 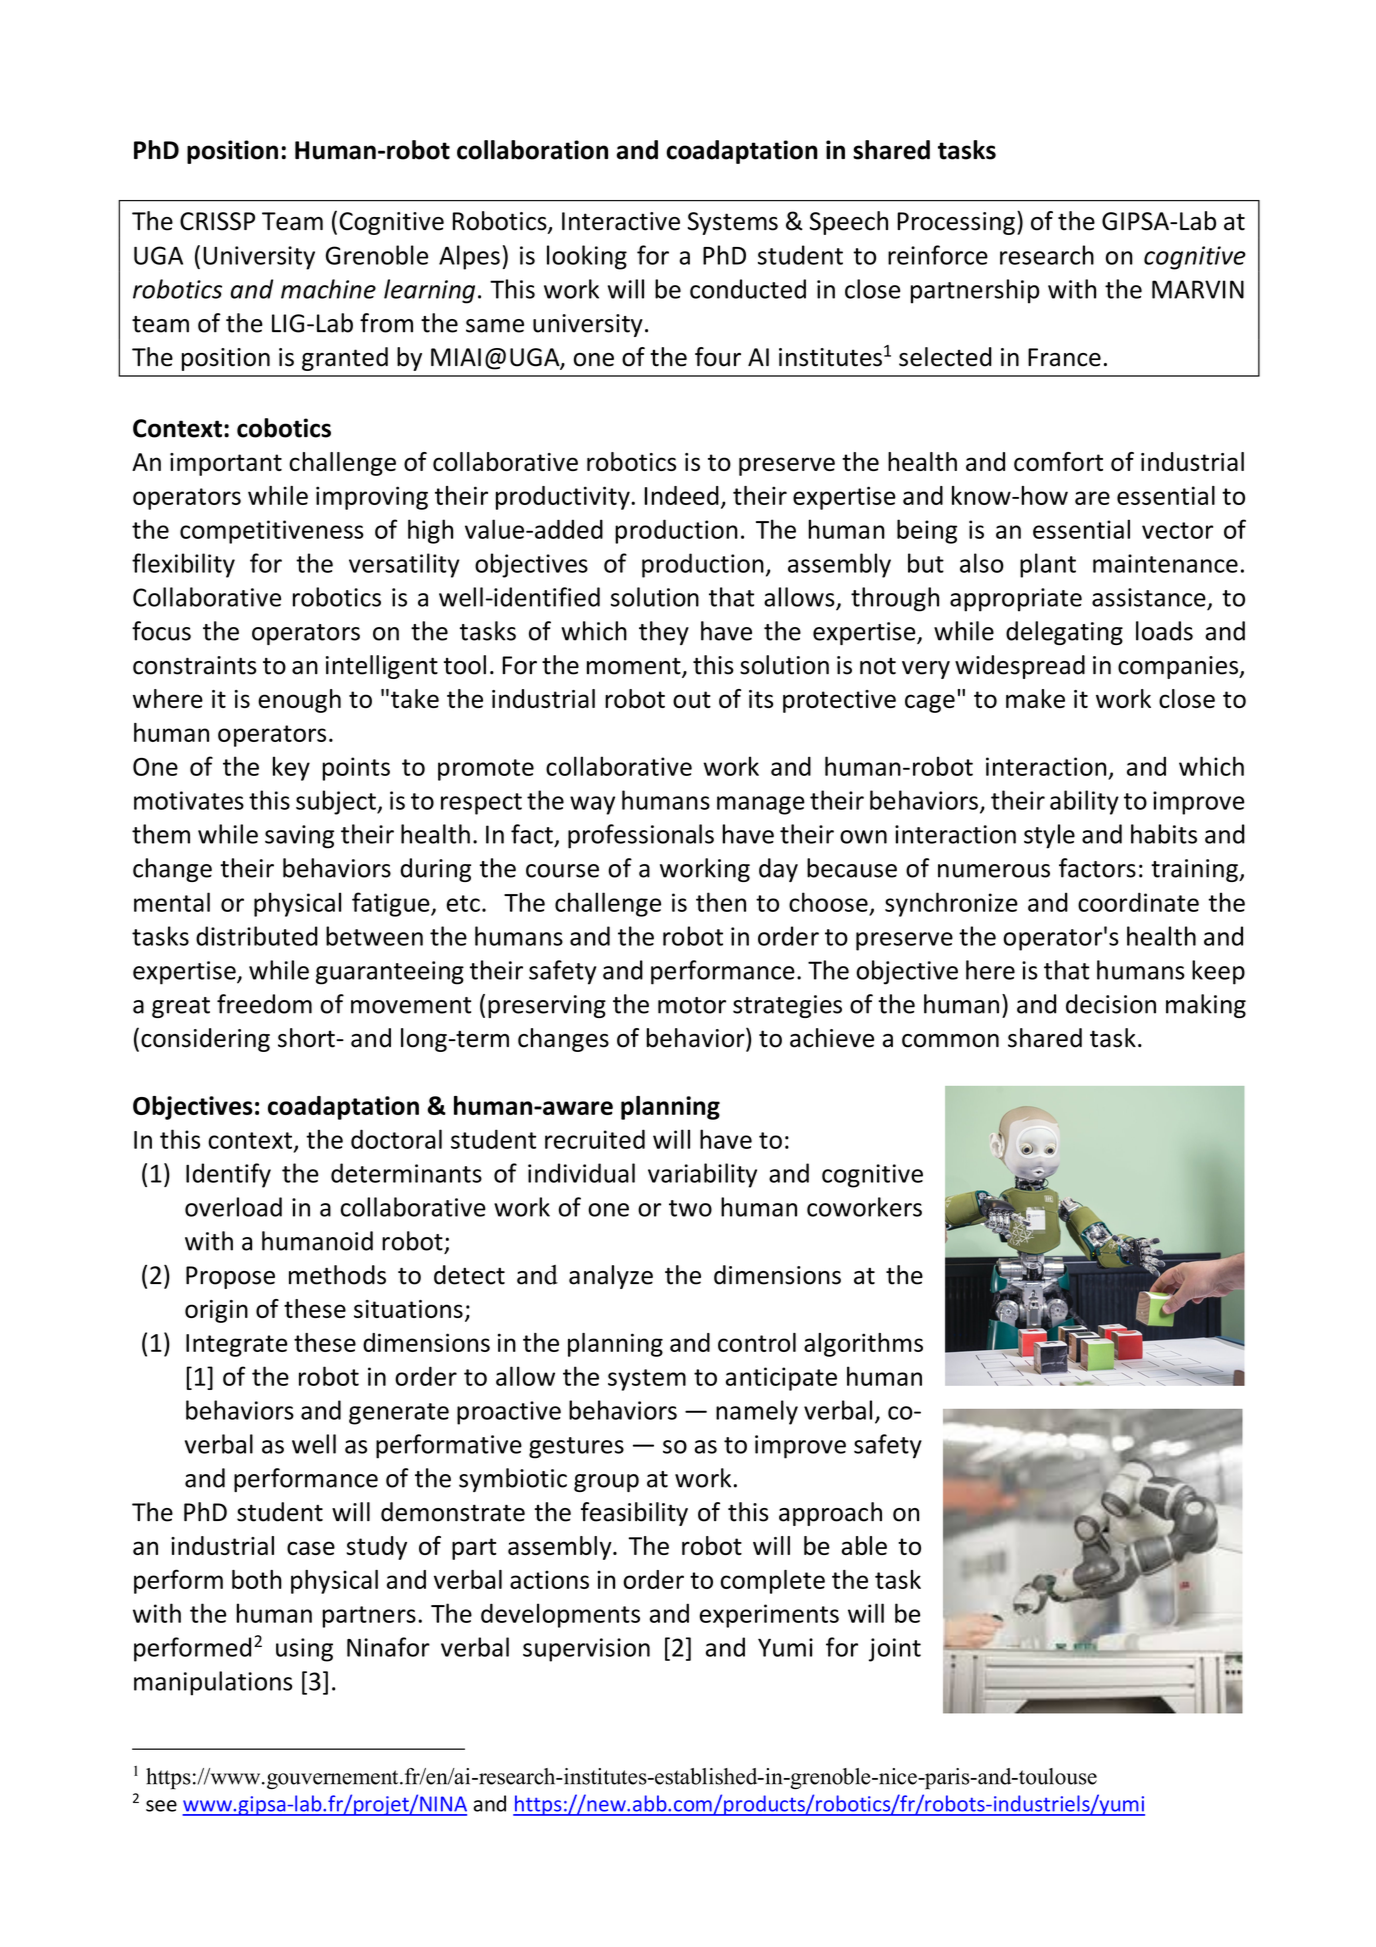 What do you see at coordinates (299, 701) in the image?
I see `enough` at bounding box center [299, 701].
